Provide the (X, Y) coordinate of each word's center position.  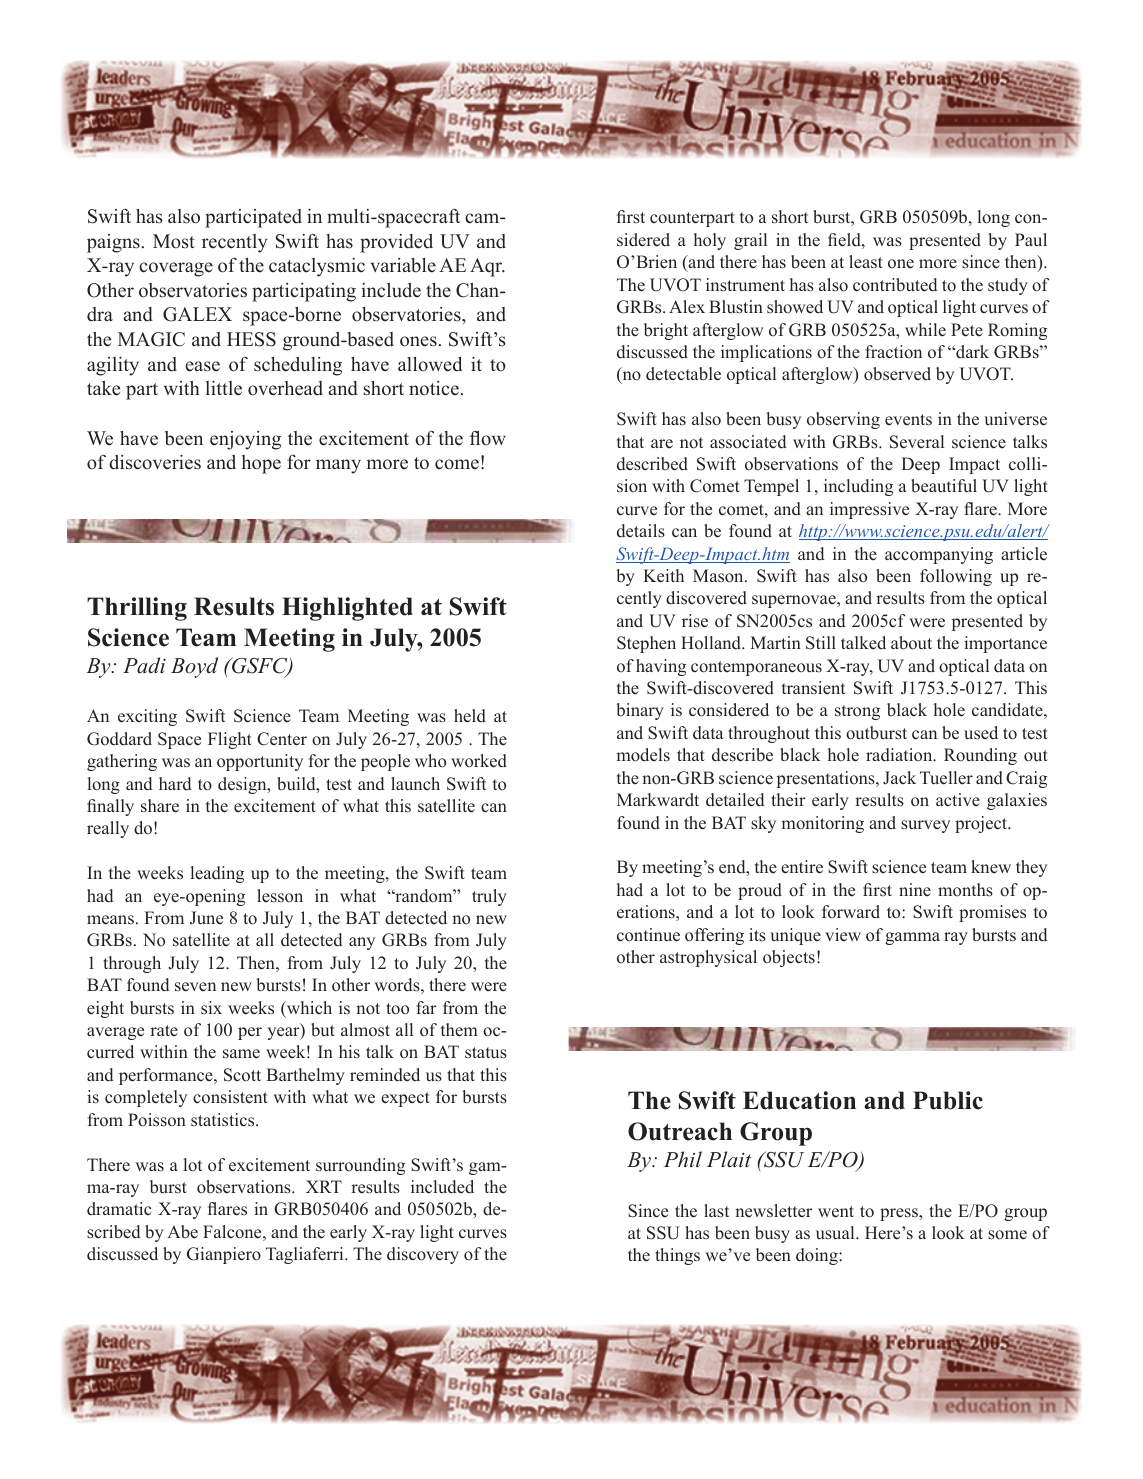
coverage (176, 269)
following (956, 577)
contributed (895, 285)
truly (489, 897)
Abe (182, 1232)
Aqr (487, 267)
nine (915, 890)
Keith (663, 576)
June (206, 918)
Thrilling (137, 609)
